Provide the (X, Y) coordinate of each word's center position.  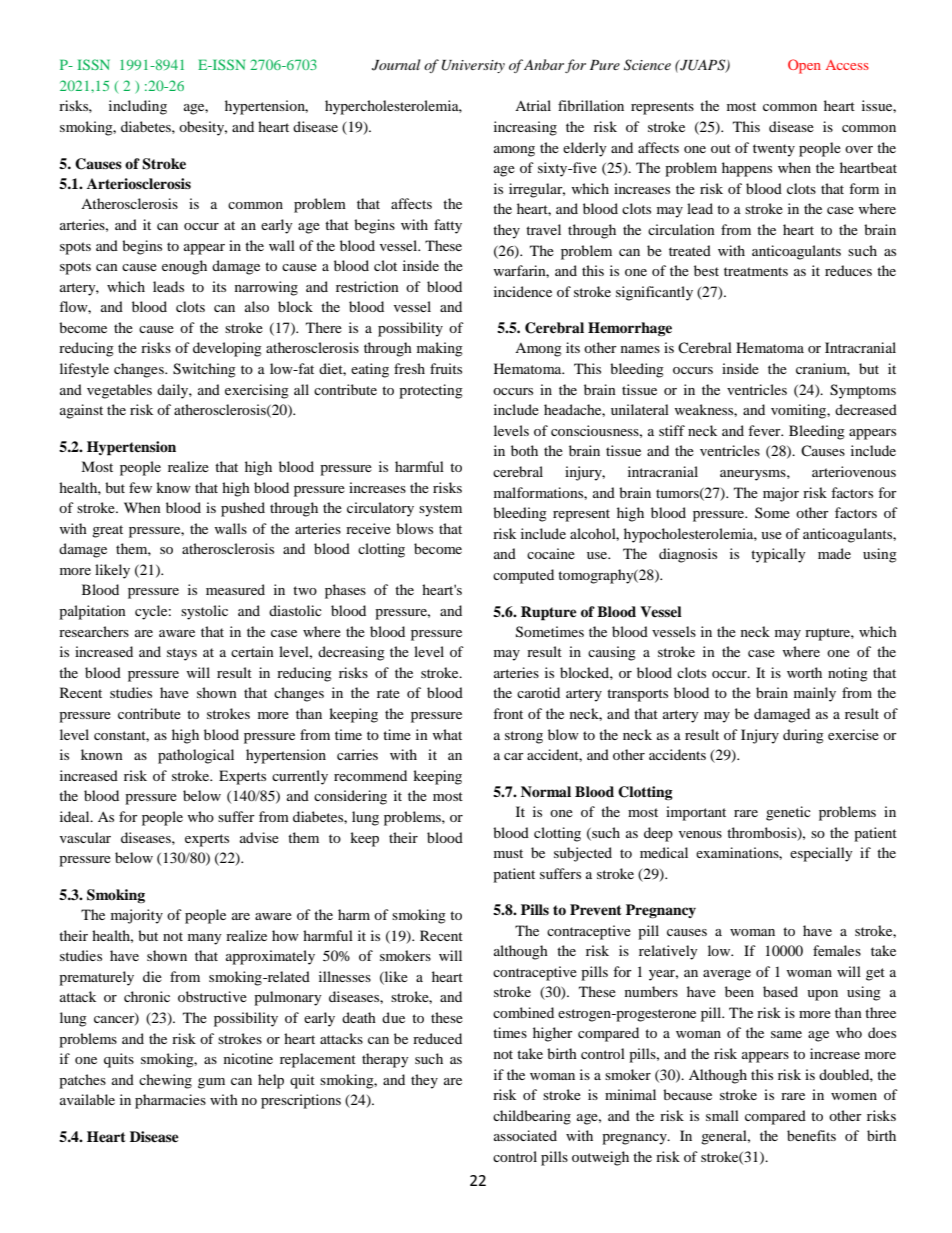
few (140, 487)
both (524, 450)
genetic (788, 813)
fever (765, 430)
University (473, 66)
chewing (165, 1081)
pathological (196, 756)
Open (804, 66)
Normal (546, 791)
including (138, 107)
